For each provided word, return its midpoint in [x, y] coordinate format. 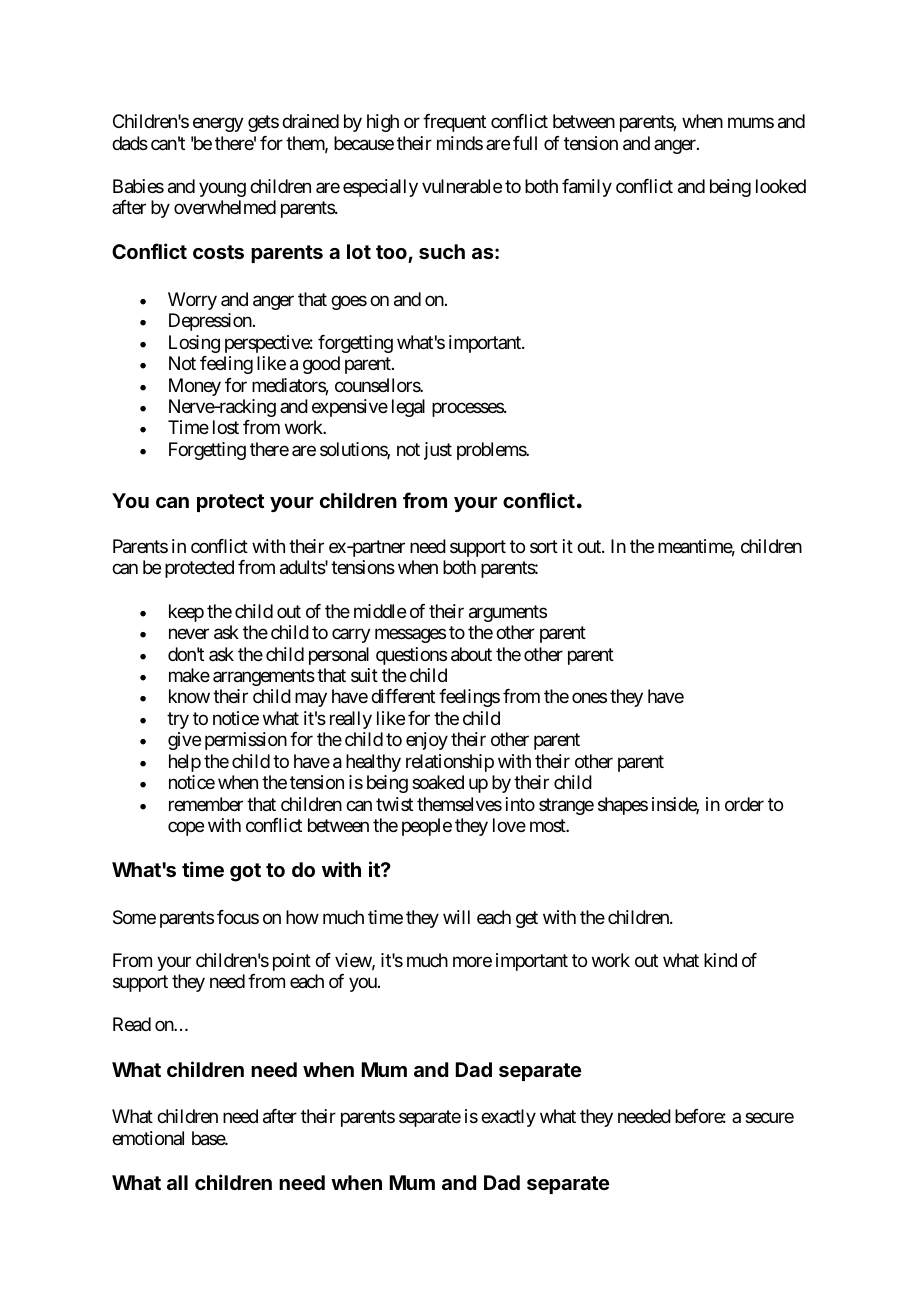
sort [544, 546]
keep [186, 613]
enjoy [427, 741]
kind [720, 960]
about [471, 654]
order [744, 804]
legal [408, 408]
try [178, 720]
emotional [148, 1138]
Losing [194, 344]
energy [218, 125]
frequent [454, 123]
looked [781, 186]
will [456, 917]
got [245, 872]
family [587, 188]
